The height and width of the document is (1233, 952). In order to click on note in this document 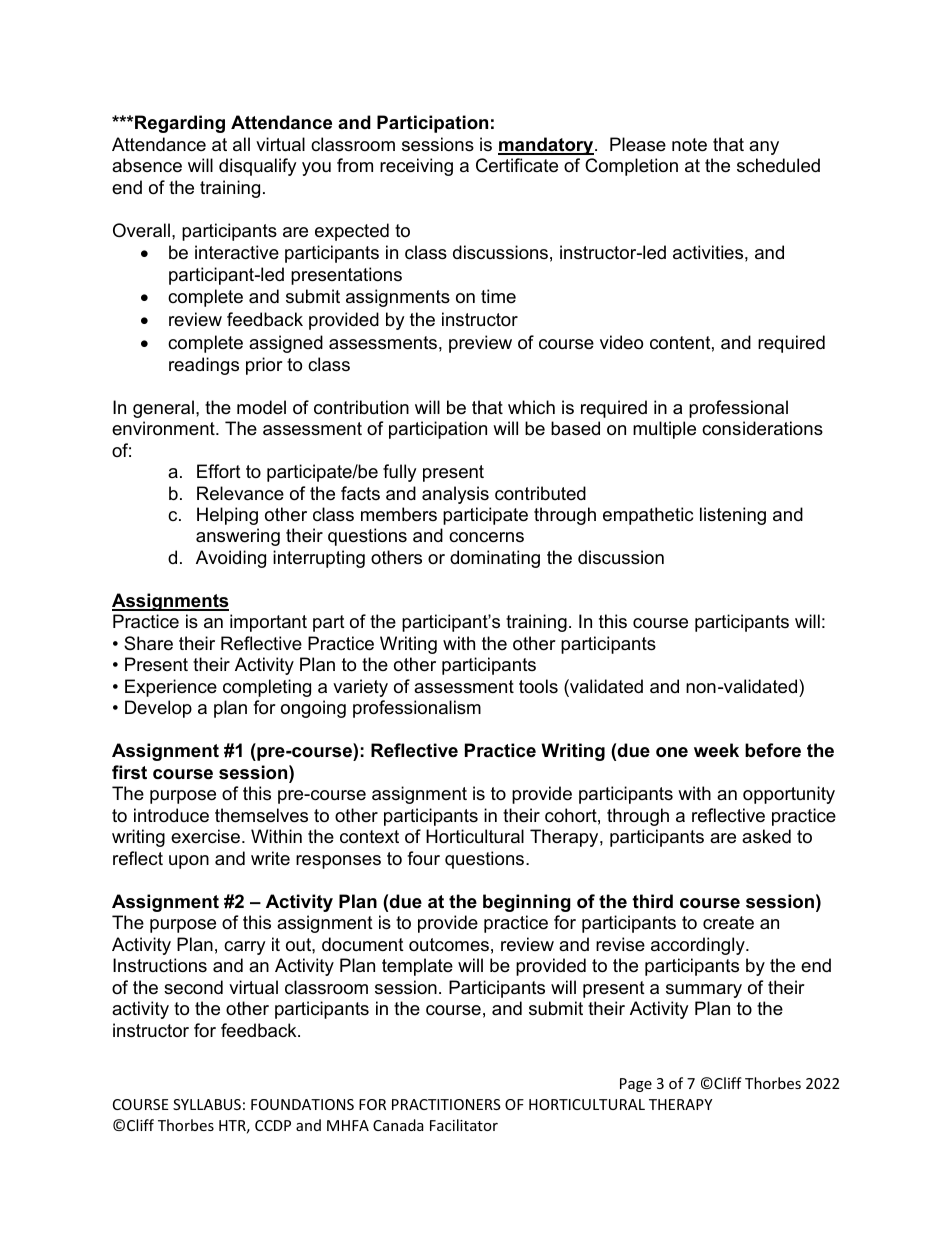, I will do `click(689, 145)`.
